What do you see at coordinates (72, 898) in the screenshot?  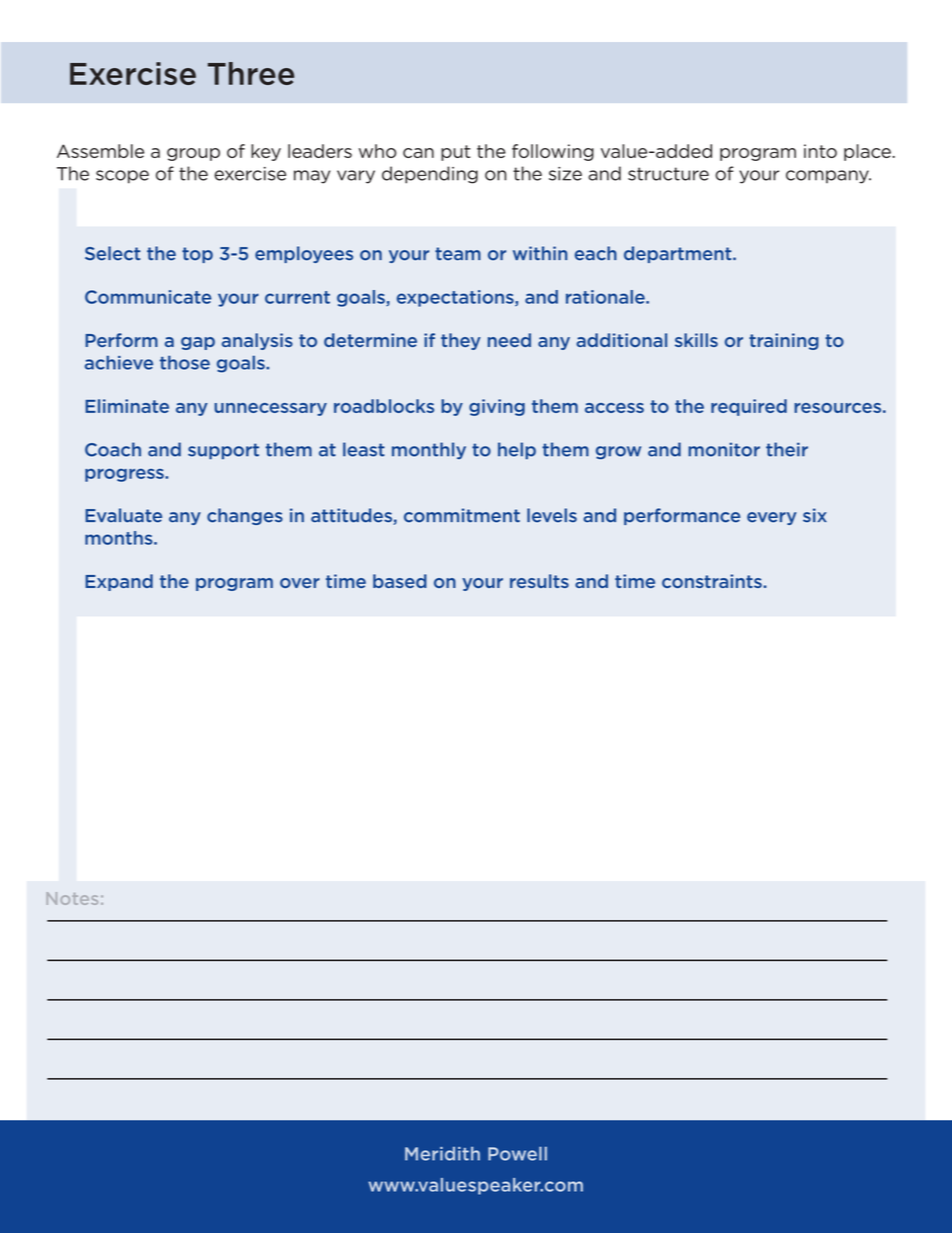 I see `Notes` at bounding box center [72, 898].
